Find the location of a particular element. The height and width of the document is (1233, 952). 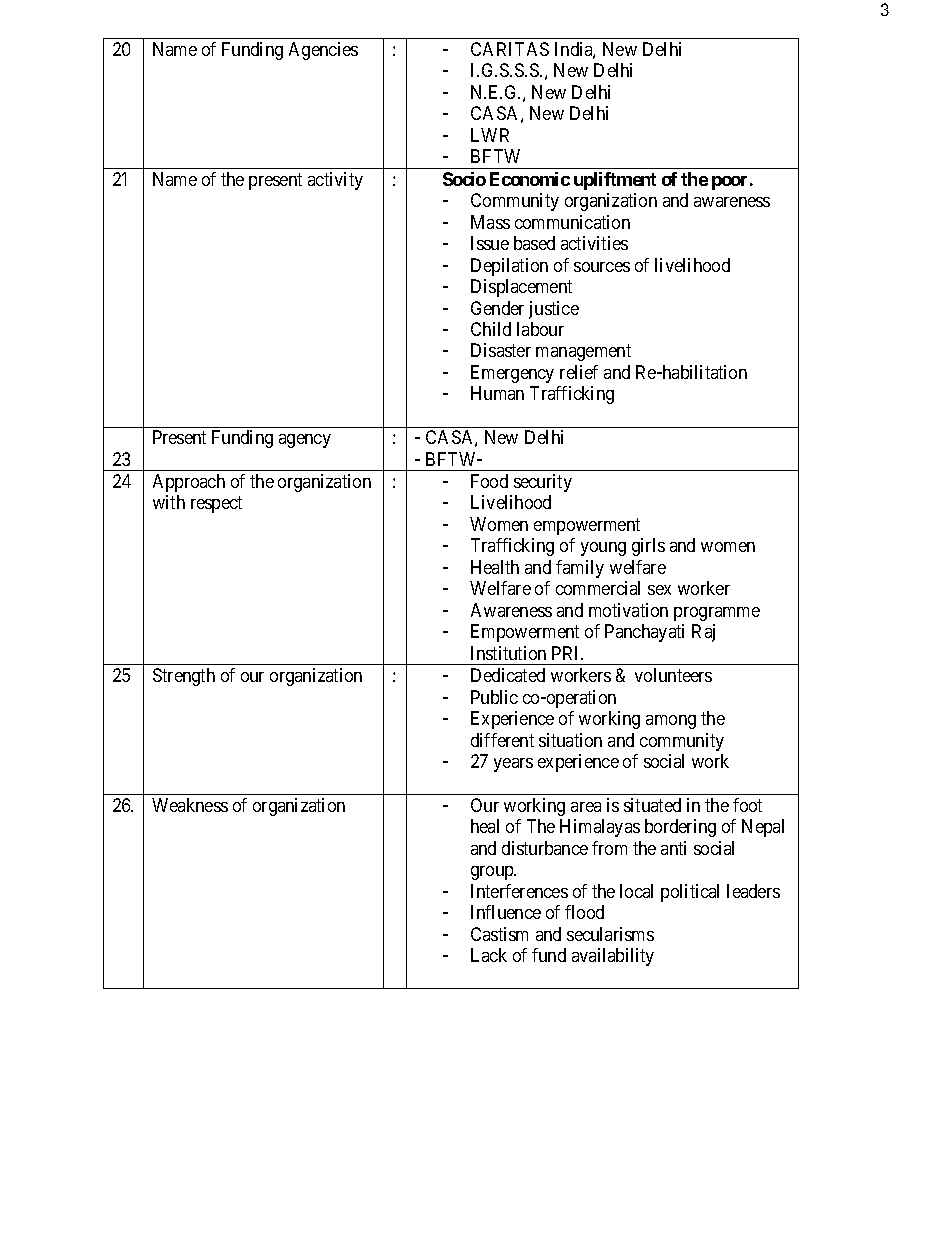

respect is located at coordinates (216, 505).
